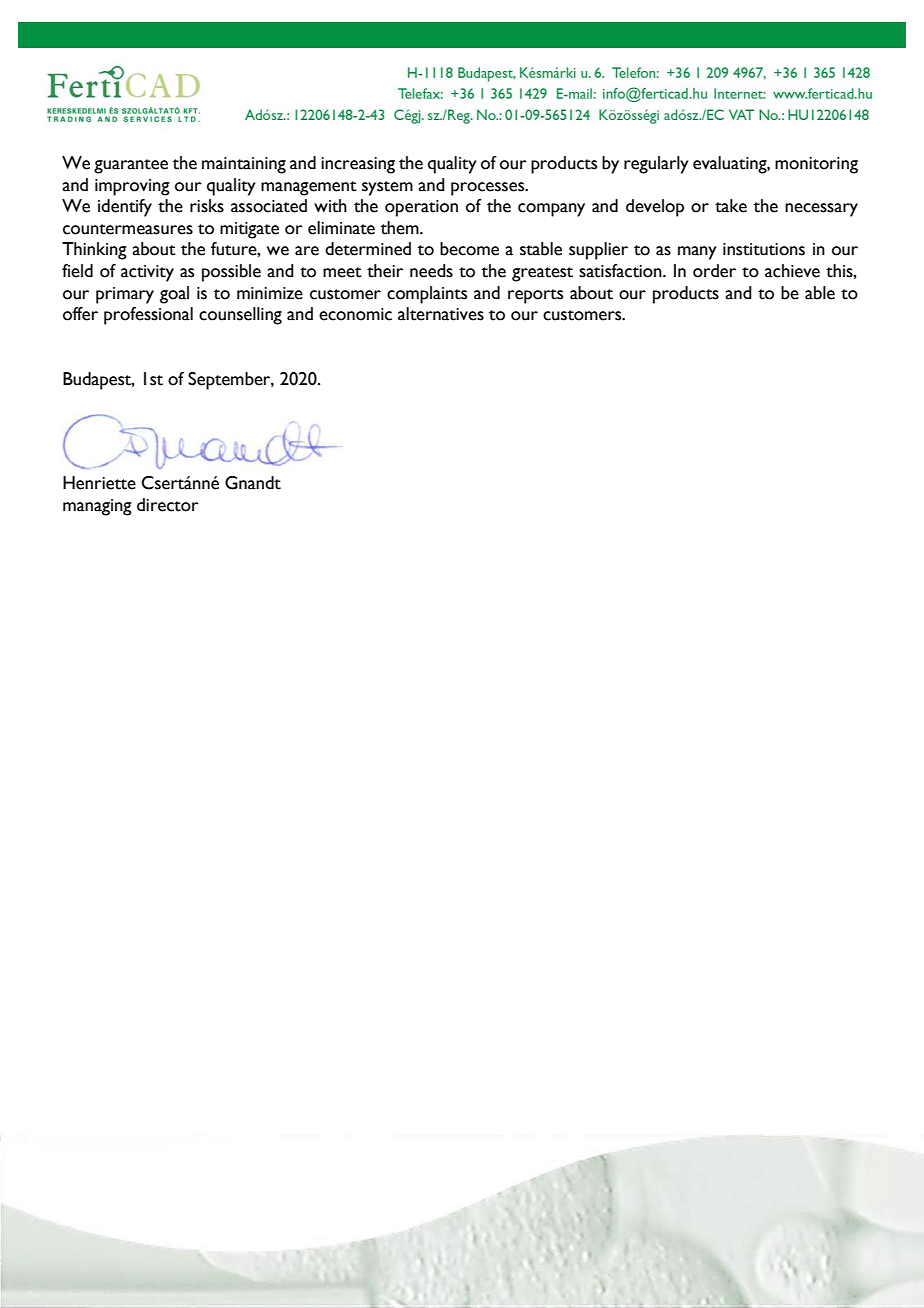 Image resolution: width=924 pixels, height=1308 pixels. Describe the element at coordinates (656, 165) in the screenshot. I see `regularly` at that location.
